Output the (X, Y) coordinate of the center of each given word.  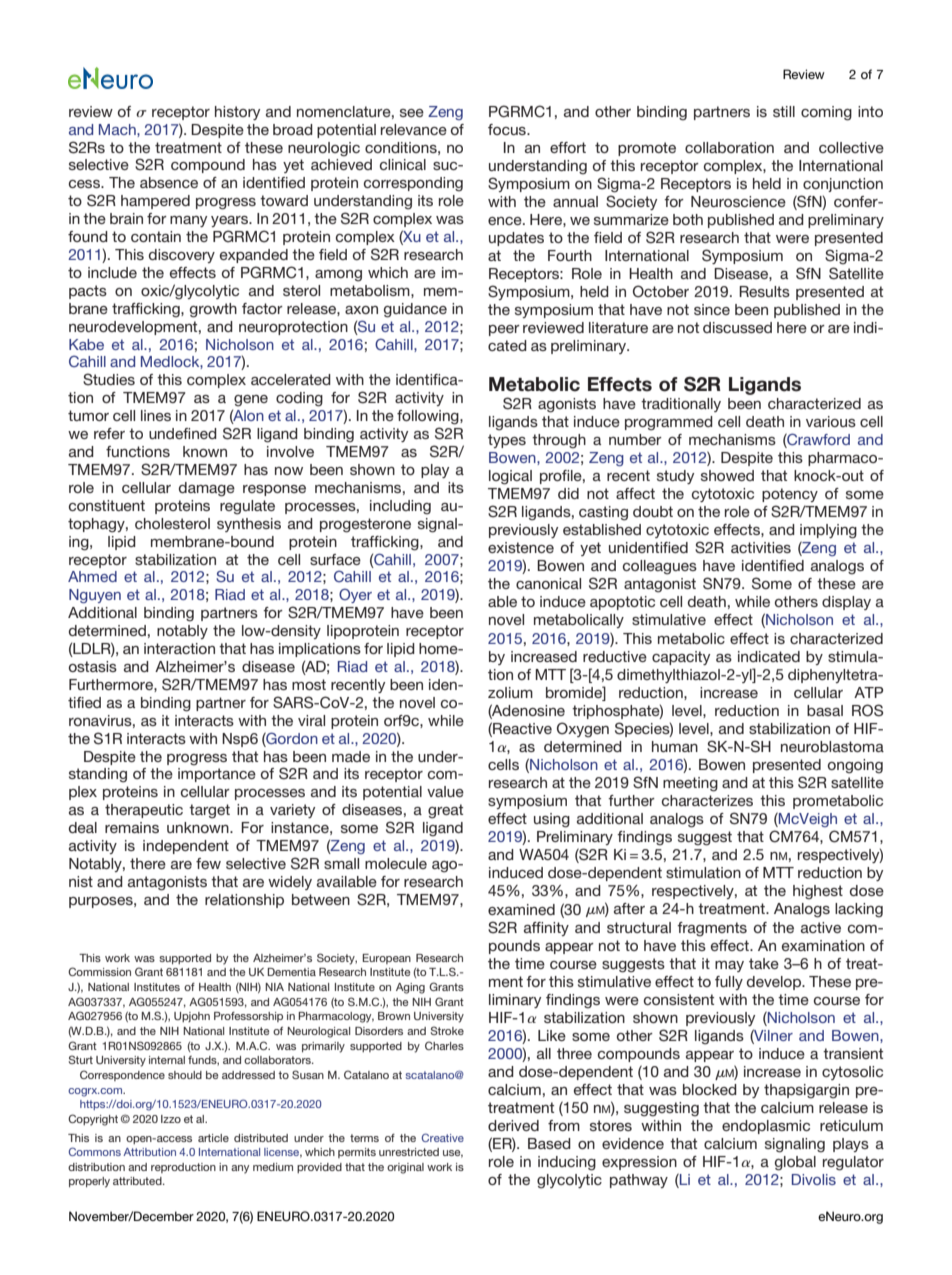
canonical (548, 583)
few (208, 863)
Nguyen (95, 596)
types (507, 441)
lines (156, 415)
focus (508, 129)
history (237, 113)
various (831, 421)
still (784, 111)
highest (818, 892)
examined (521, 909)
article (213, 1138)
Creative (443, 1137)
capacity (681, 658)
